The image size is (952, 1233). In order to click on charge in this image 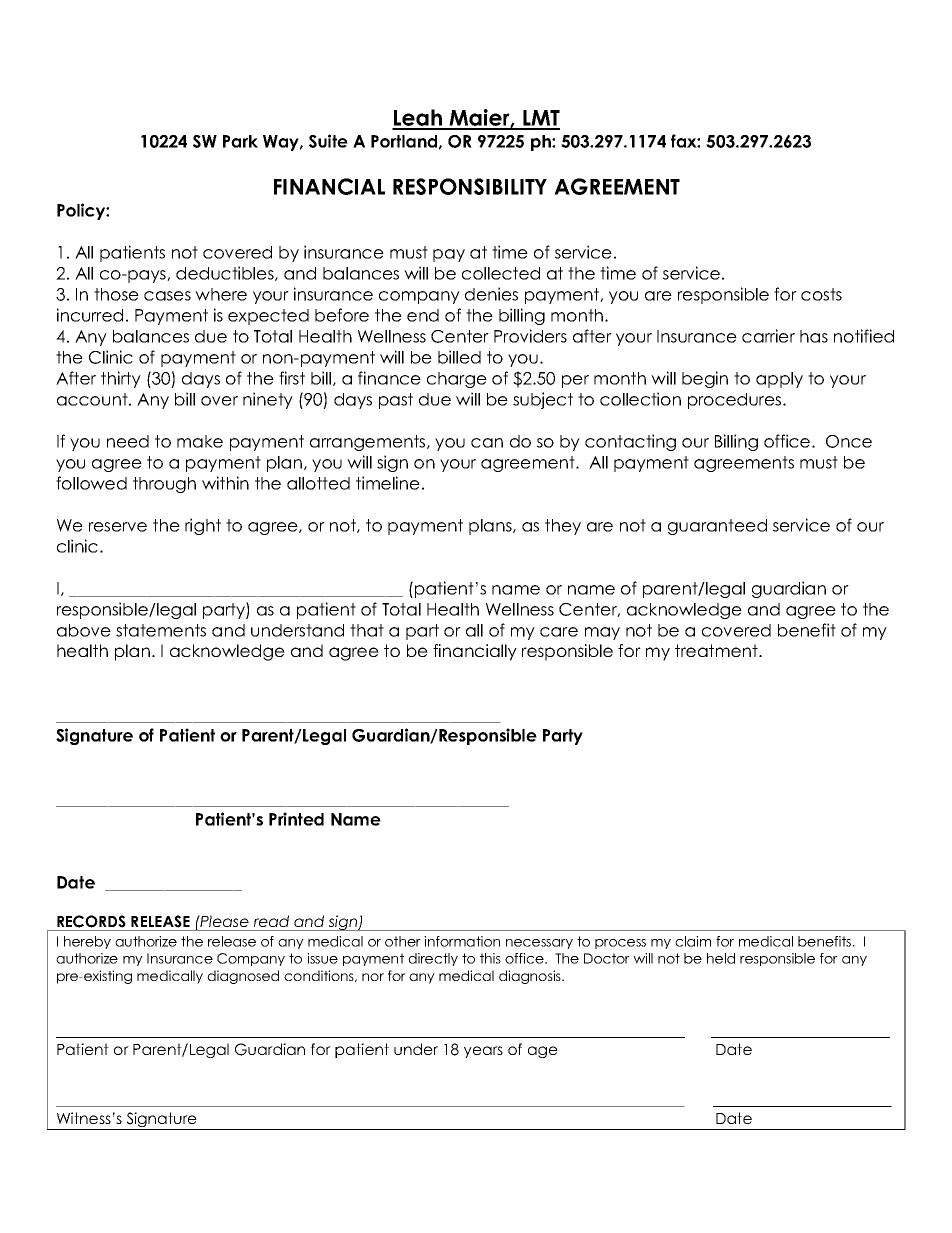, I will do `click(457, 380)`.
